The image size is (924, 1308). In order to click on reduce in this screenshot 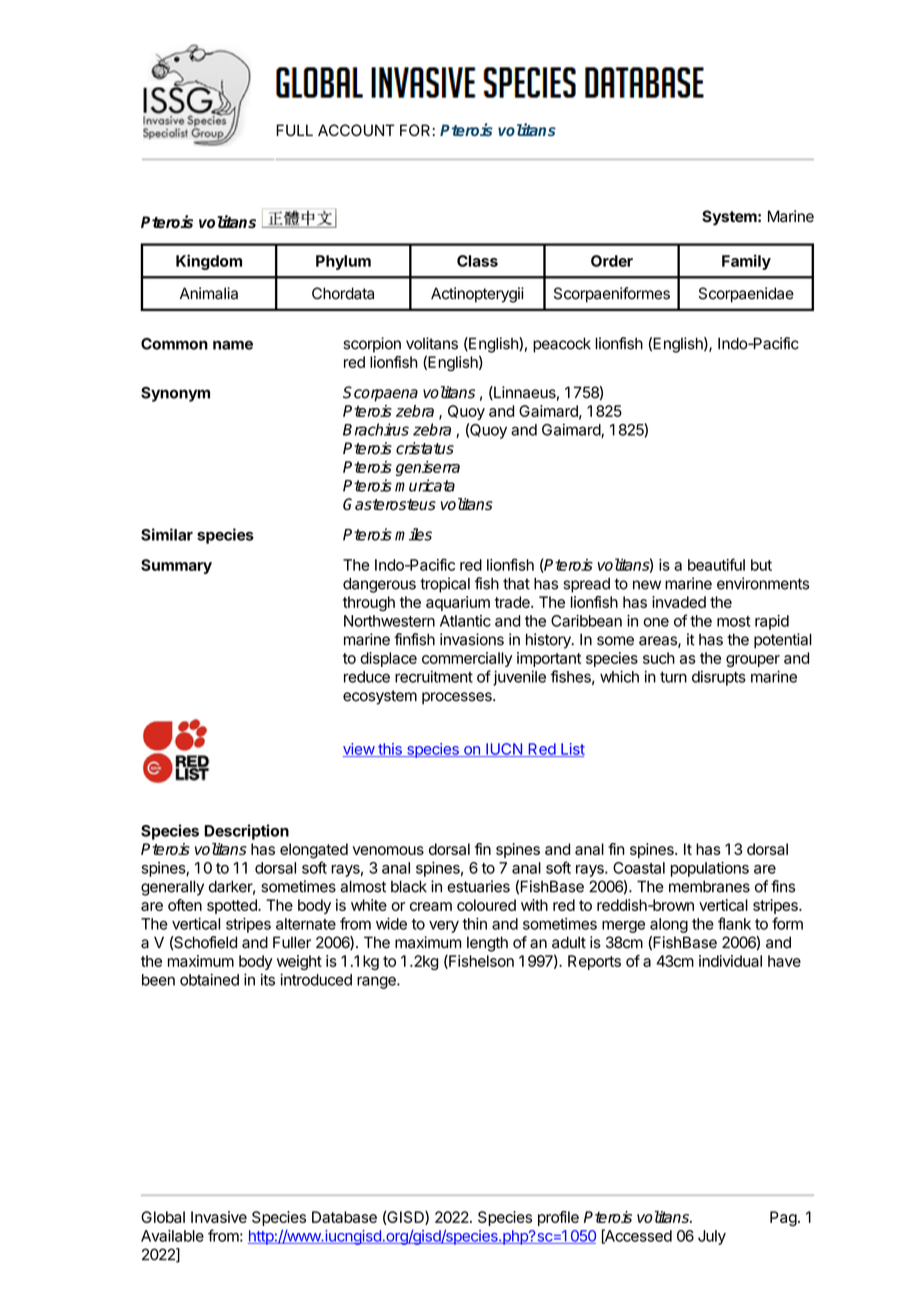, I will do `click(367, 677)`.
